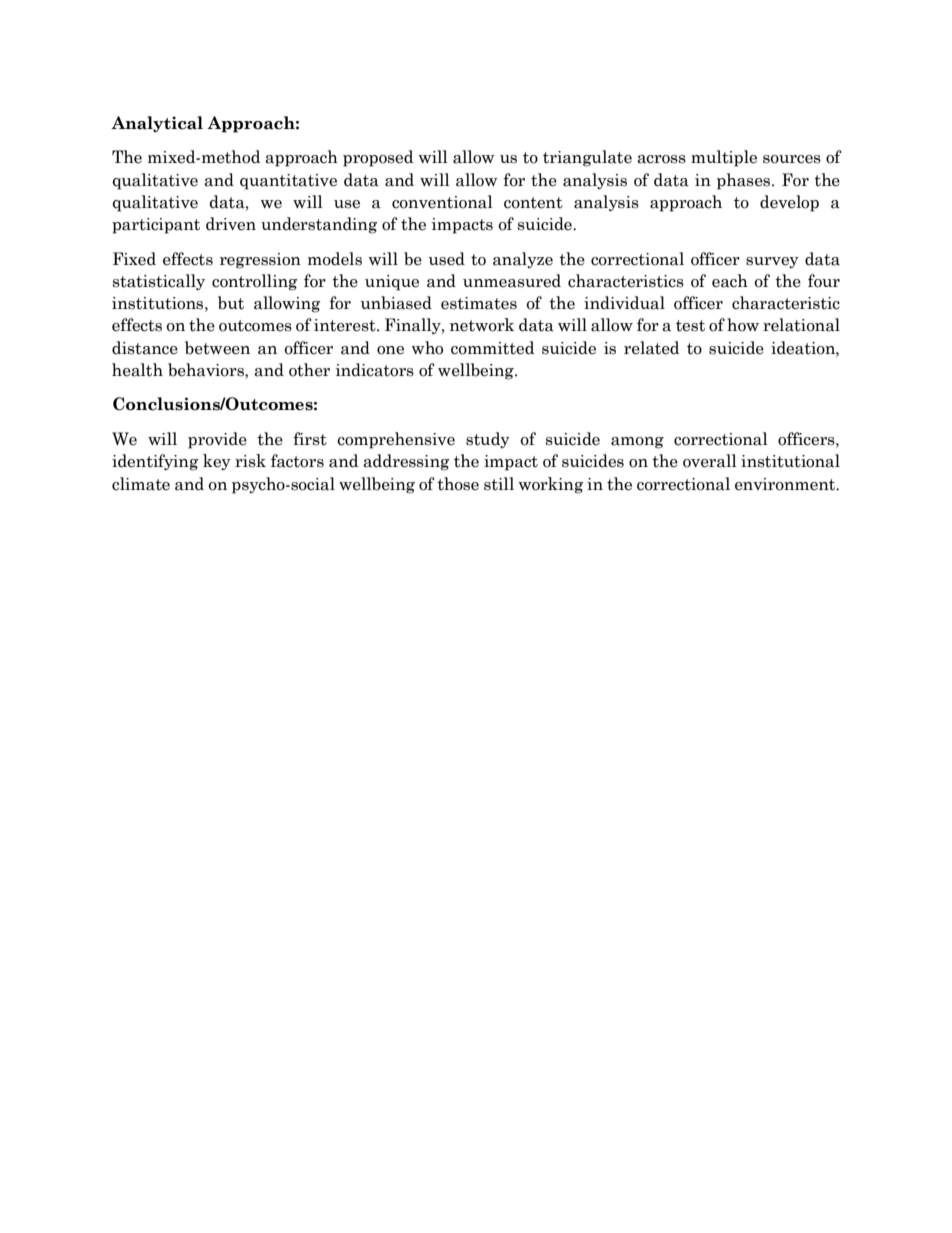  What do you see at coordinates (157, 124) in the image?
I see `Analytical` at bounding box center [157, 124].
